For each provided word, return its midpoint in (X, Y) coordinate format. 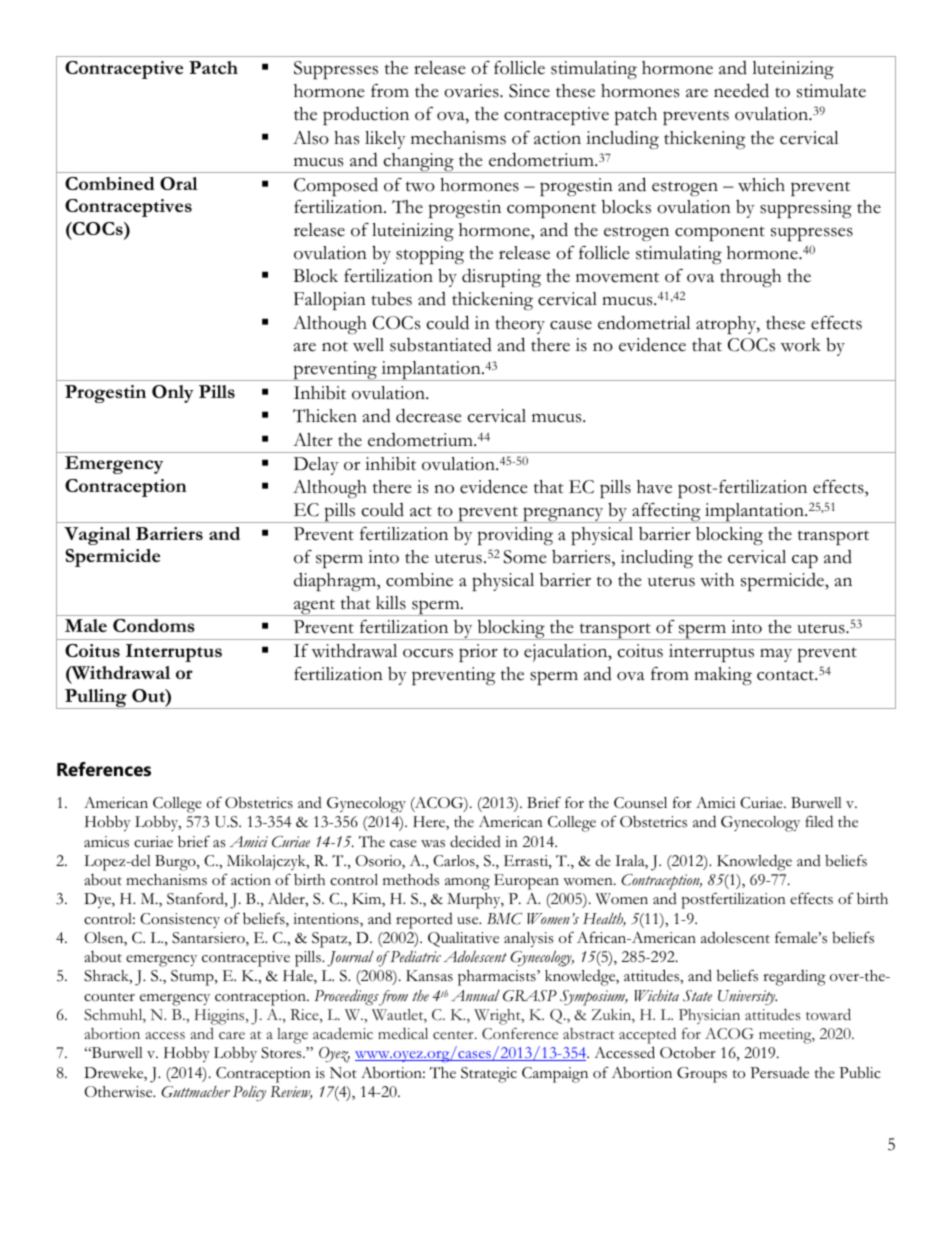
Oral (179, 183)
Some (525, 557)
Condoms (154, 625)
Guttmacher (195, 1092)
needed (741, 90)
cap (805, 561)
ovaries (472, 91)
